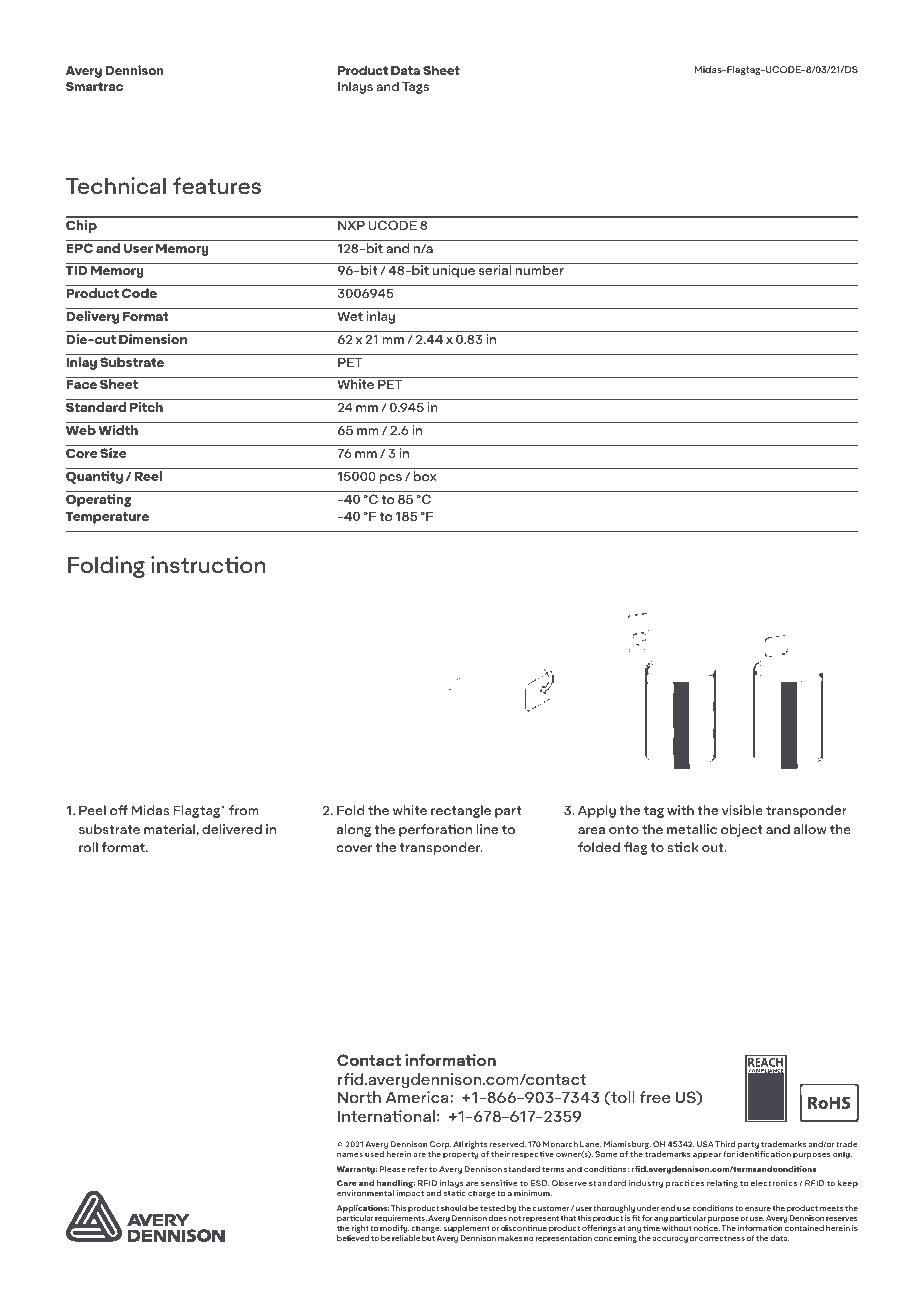 This screenshot has height=1308, width=924. Describe the element at coordinates (742, 830) in the screenshot. I see `object` at that location.
